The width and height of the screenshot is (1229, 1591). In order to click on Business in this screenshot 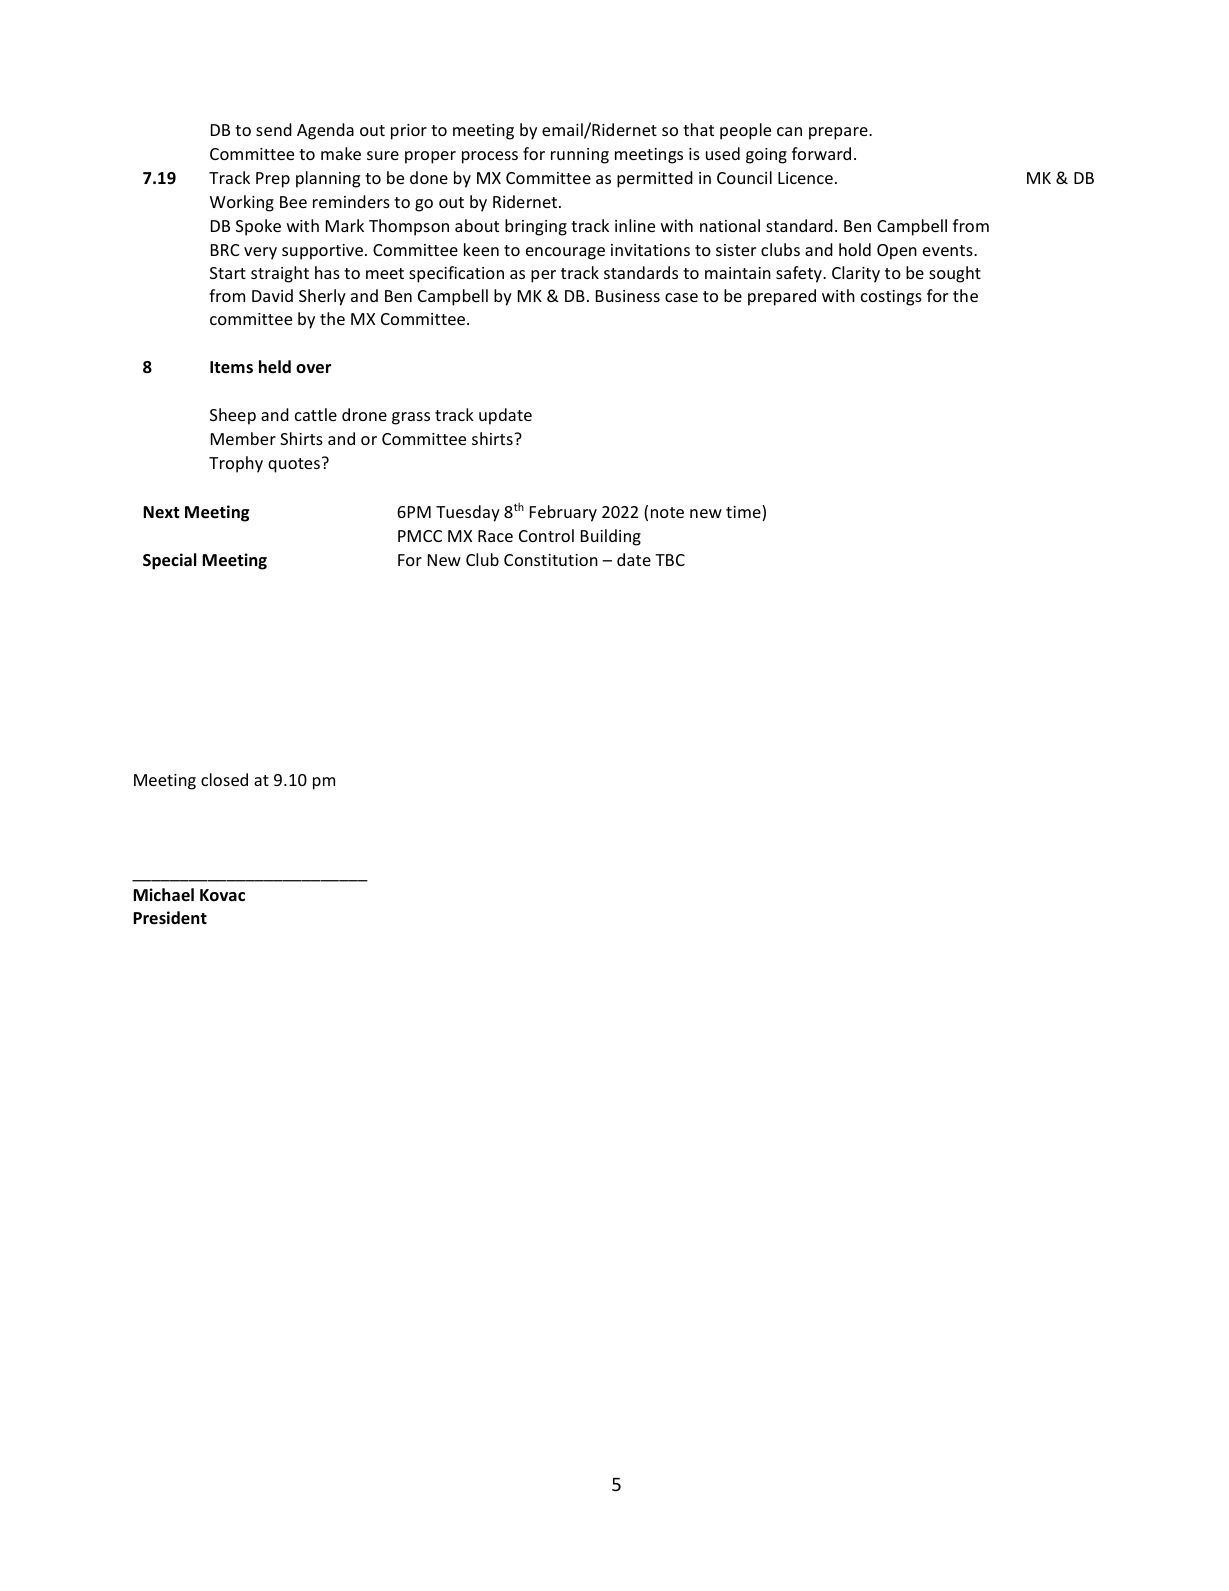, I will do `click(628, 296)`.
